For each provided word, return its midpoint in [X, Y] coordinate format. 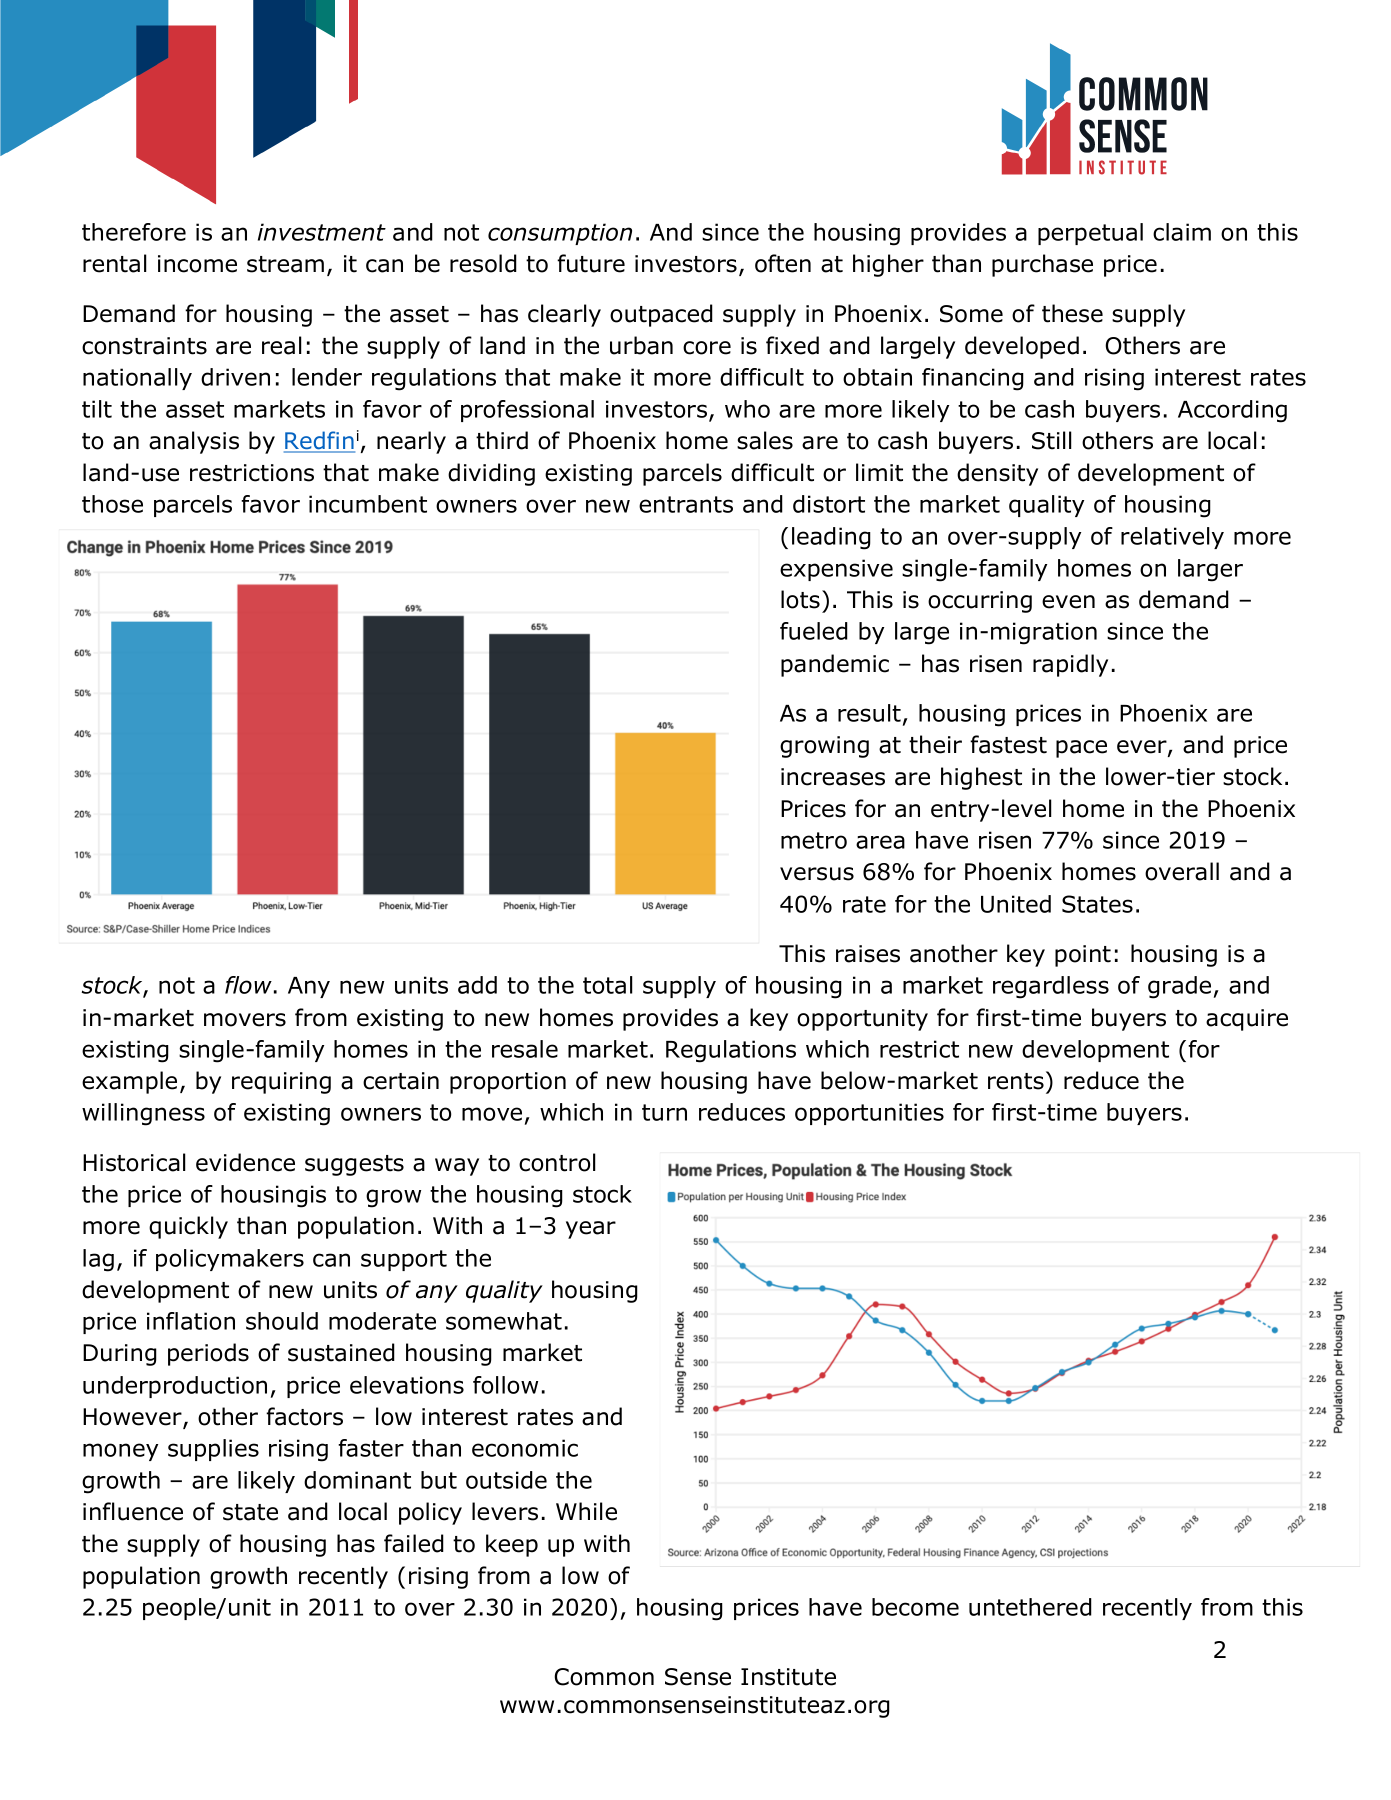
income [197, 264]
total [608, 985]
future [591, 263]
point [1083, 956]
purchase [1042, 265]
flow [248, 985]
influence [133, 1511]
